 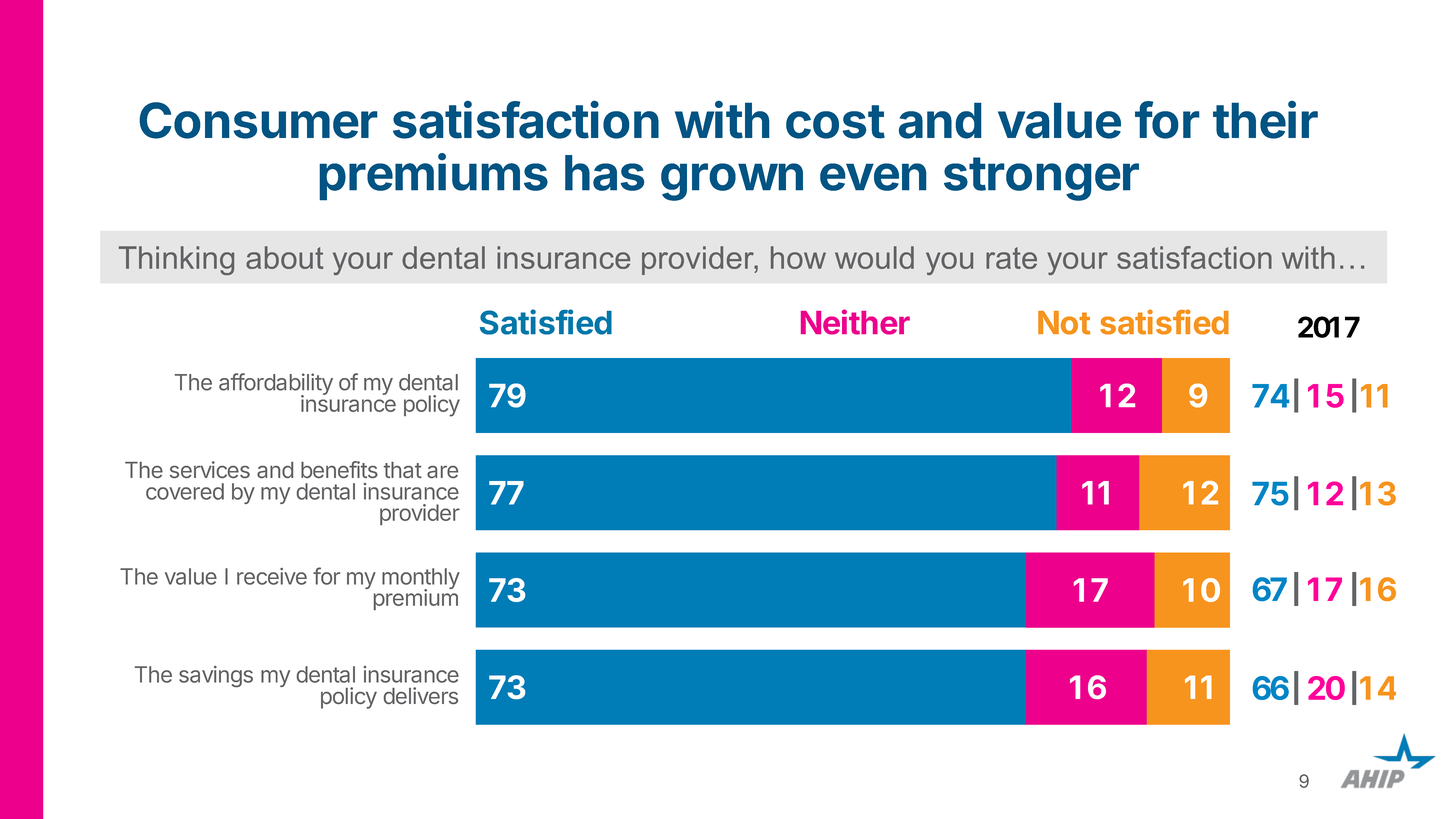 What do you see at coordinates (276, 385) in the screenshot?
I see `affordability` at bounding box center [276, 385].
